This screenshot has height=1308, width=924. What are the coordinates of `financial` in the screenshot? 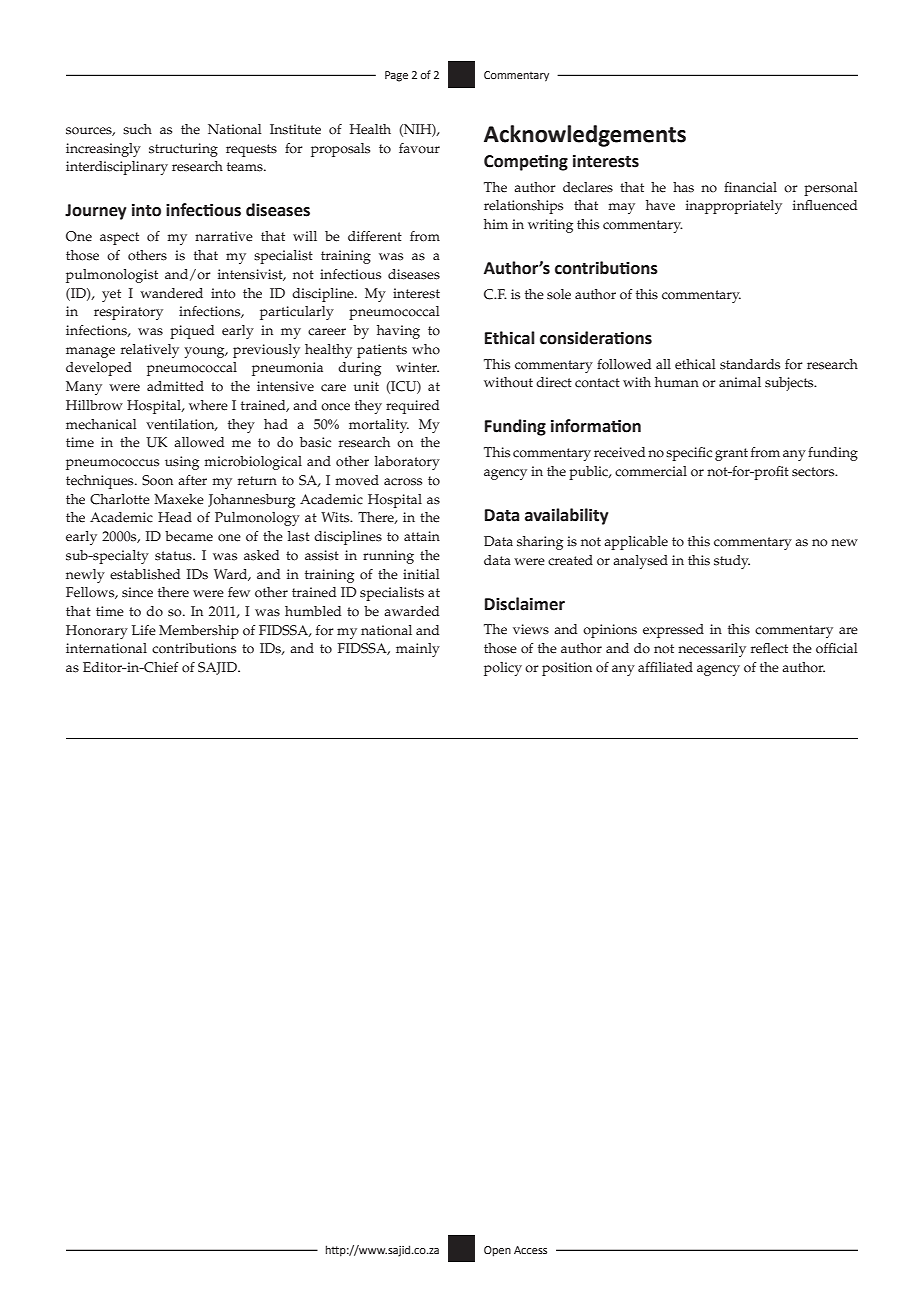 It's located at (750, 187).
